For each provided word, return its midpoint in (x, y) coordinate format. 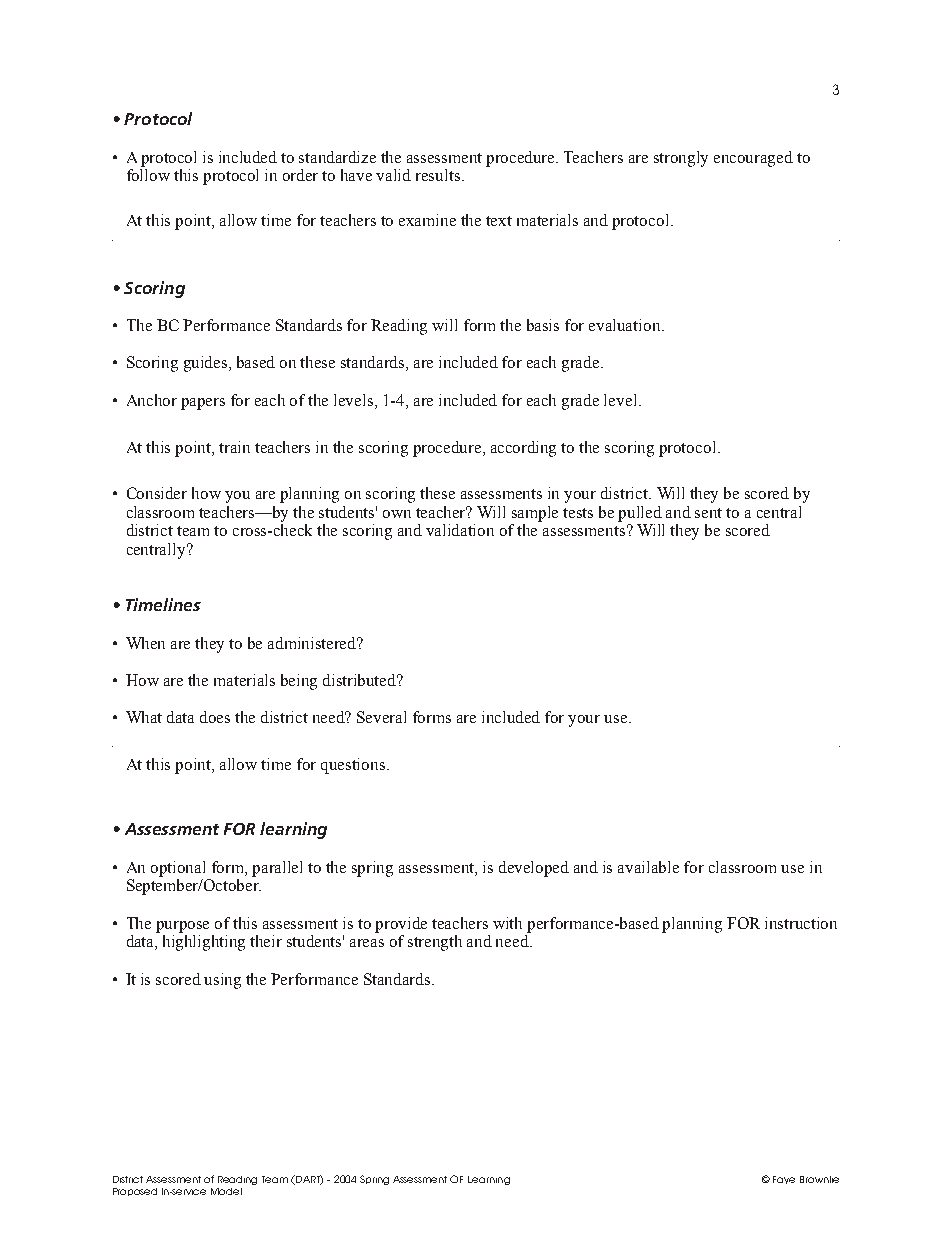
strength (435, 943)
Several (381, 717)
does (215, 717)
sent (708, 513)
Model (226, 1191)
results (438, 175)
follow (148, 175)
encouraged (753, 159)
